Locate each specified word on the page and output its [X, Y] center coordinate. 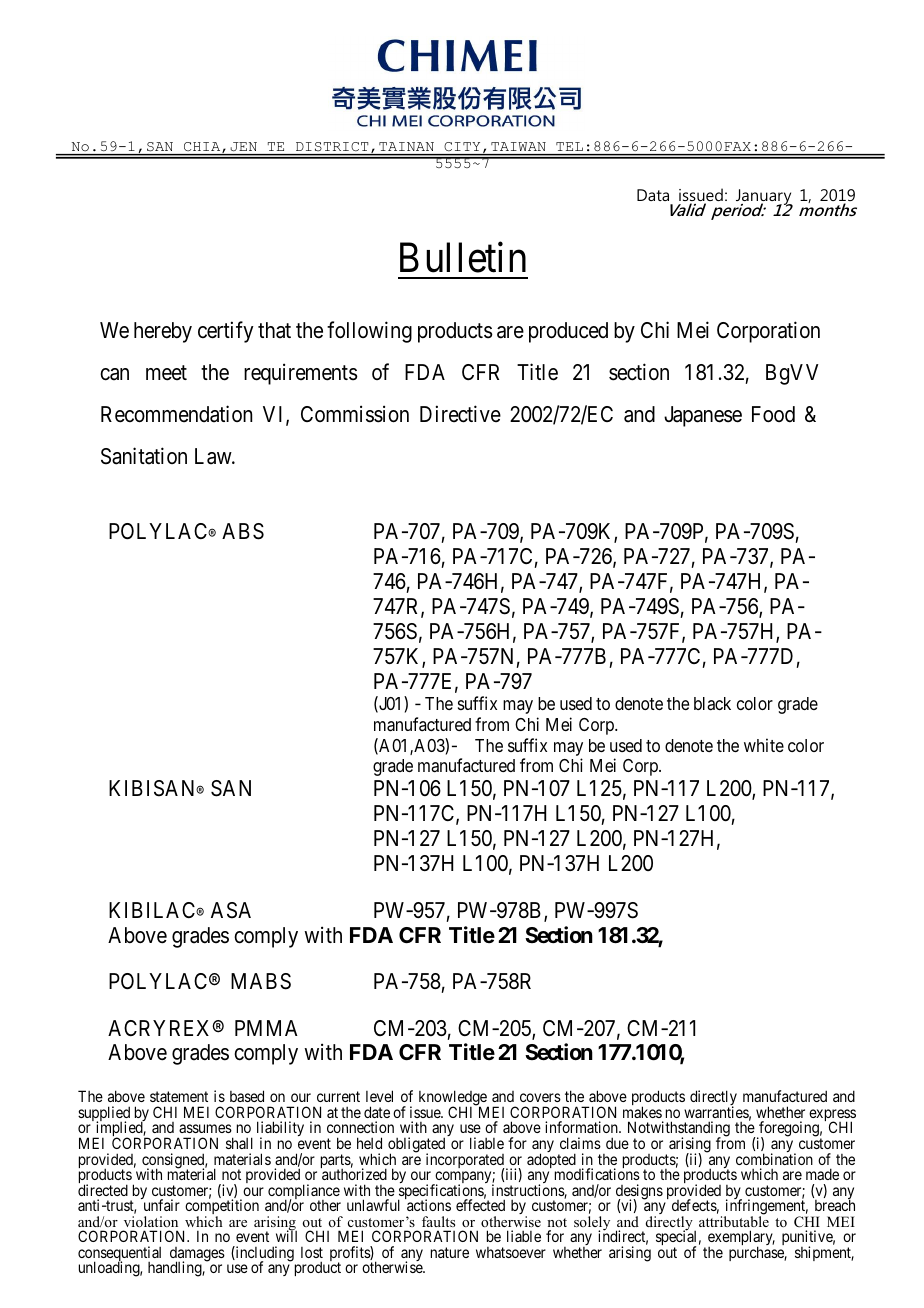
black [712, 703]
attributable [734, 1220]
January [763, 198]
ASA [231, 910]
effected [480, 1205]
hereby [163, 332]
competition [222, 1208]
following [369, 332]
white [764, 745]
